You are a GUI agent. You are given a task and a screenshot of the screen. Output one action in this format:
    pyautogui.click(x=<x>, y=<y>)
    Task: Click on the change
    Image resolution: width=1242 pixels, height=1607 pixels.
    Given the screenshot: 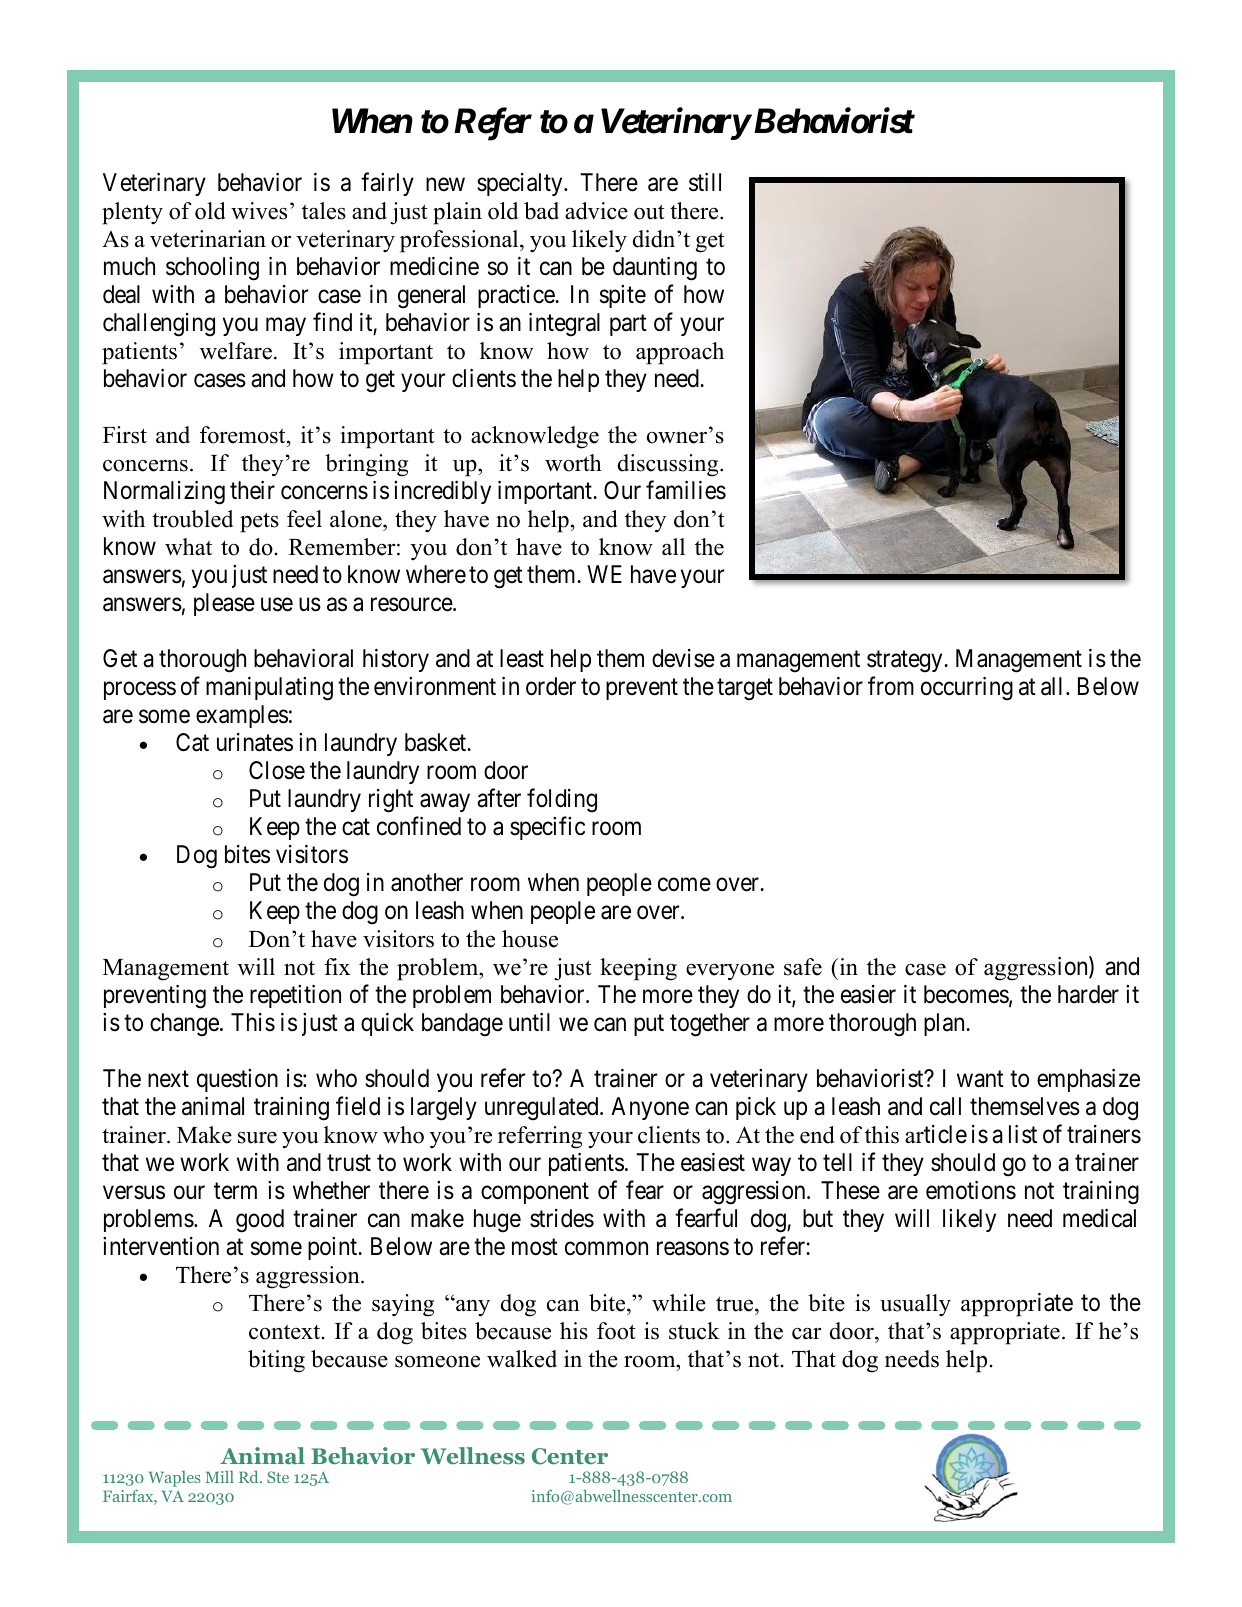 What is the action you would take?
    pyautogui.click(x=185, y=1025)
